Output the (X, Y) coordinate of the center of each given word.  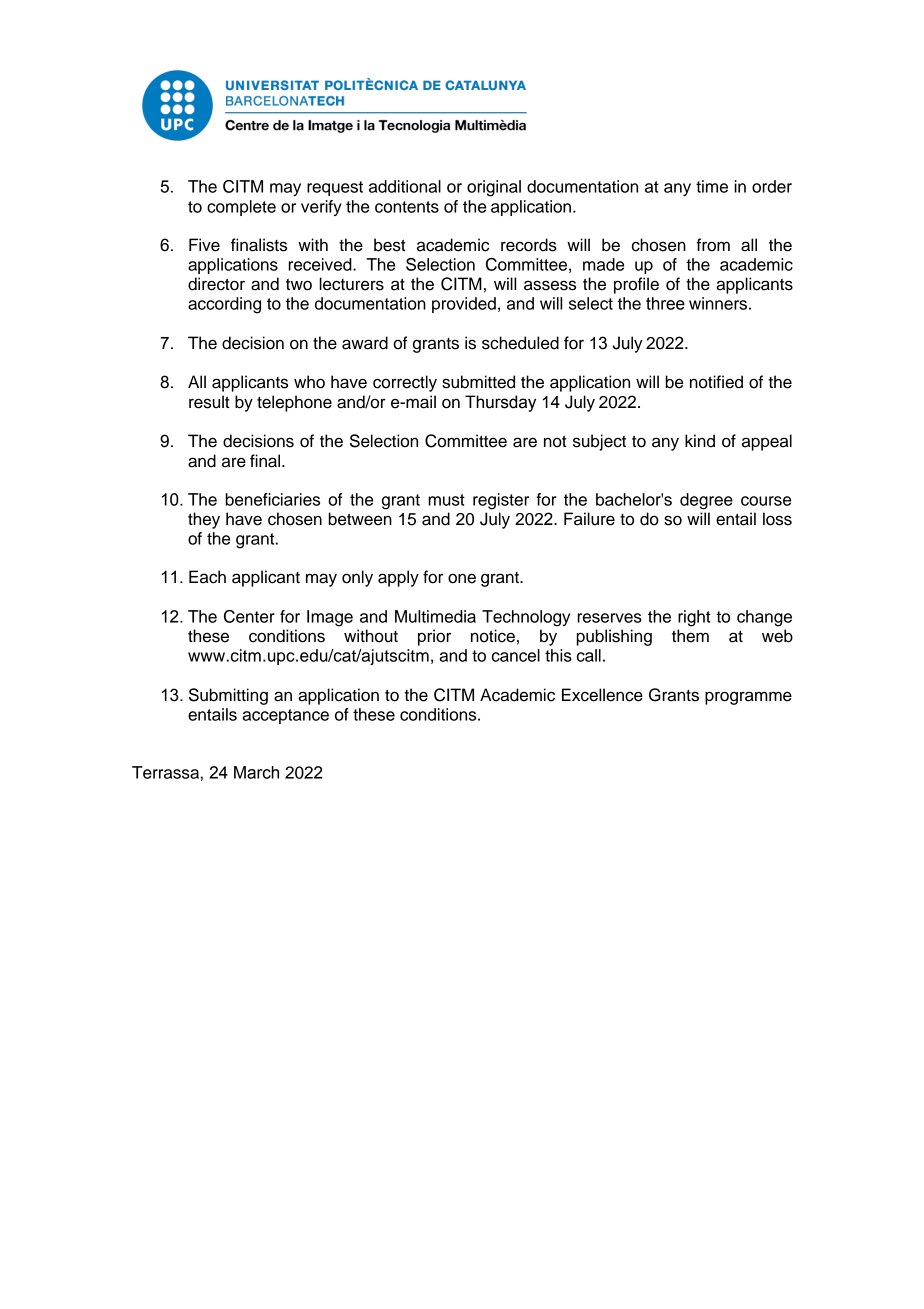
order (772, 186)
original (494, 188)
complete (241, 208)
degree (706, 501)
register (501, 501)
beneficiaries (273, 499)
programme (748, 698)
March (256, 772)
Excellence (602, 695)
